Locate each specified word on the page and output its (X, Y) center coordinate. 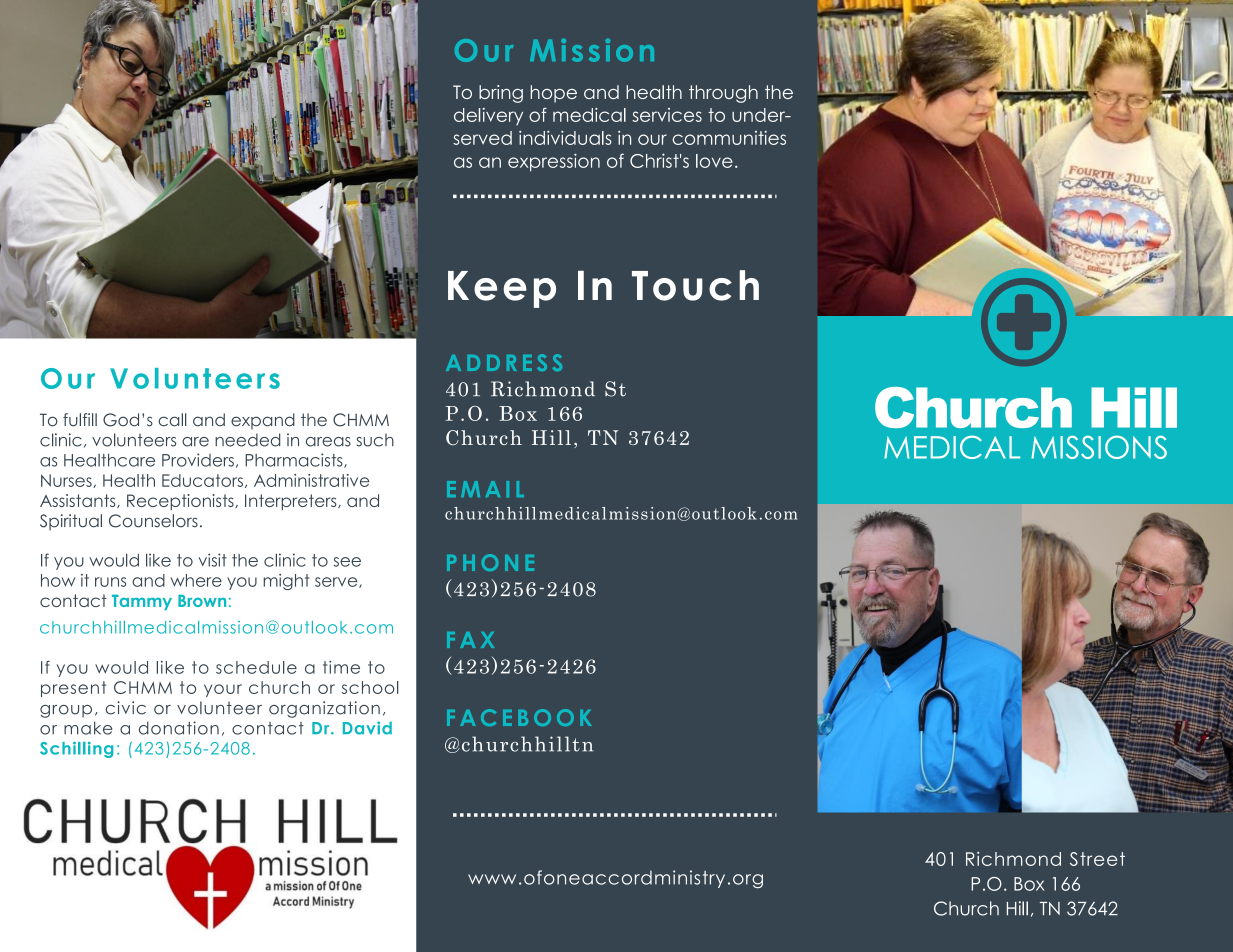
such (375, 440)
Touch (695, 285)
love (714, 161)
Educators (202, 480)
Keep (502, 289)
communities (729, 138)
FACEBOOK (519, 717)
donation (179, 728)
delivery (488, 117)
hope (554, 94)
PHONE (490, 562)
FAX (470, 640)
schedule (256, 667)
